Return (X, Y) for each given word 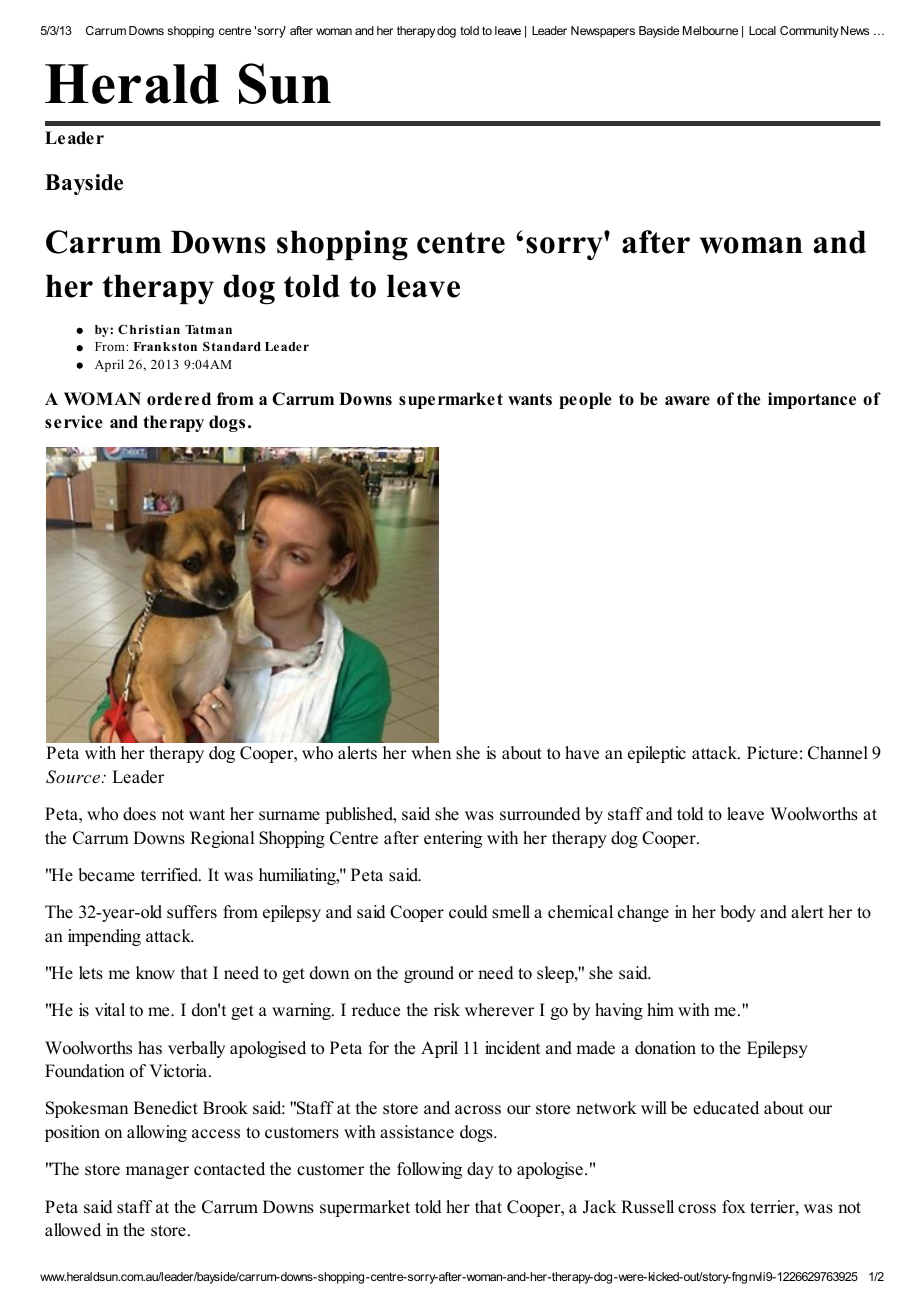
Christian (149, 329)
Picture (772, 753)
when (431, 753)
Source (74, 777)
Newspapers (603, 32)
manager (157, 1172)
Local (762, 30)
